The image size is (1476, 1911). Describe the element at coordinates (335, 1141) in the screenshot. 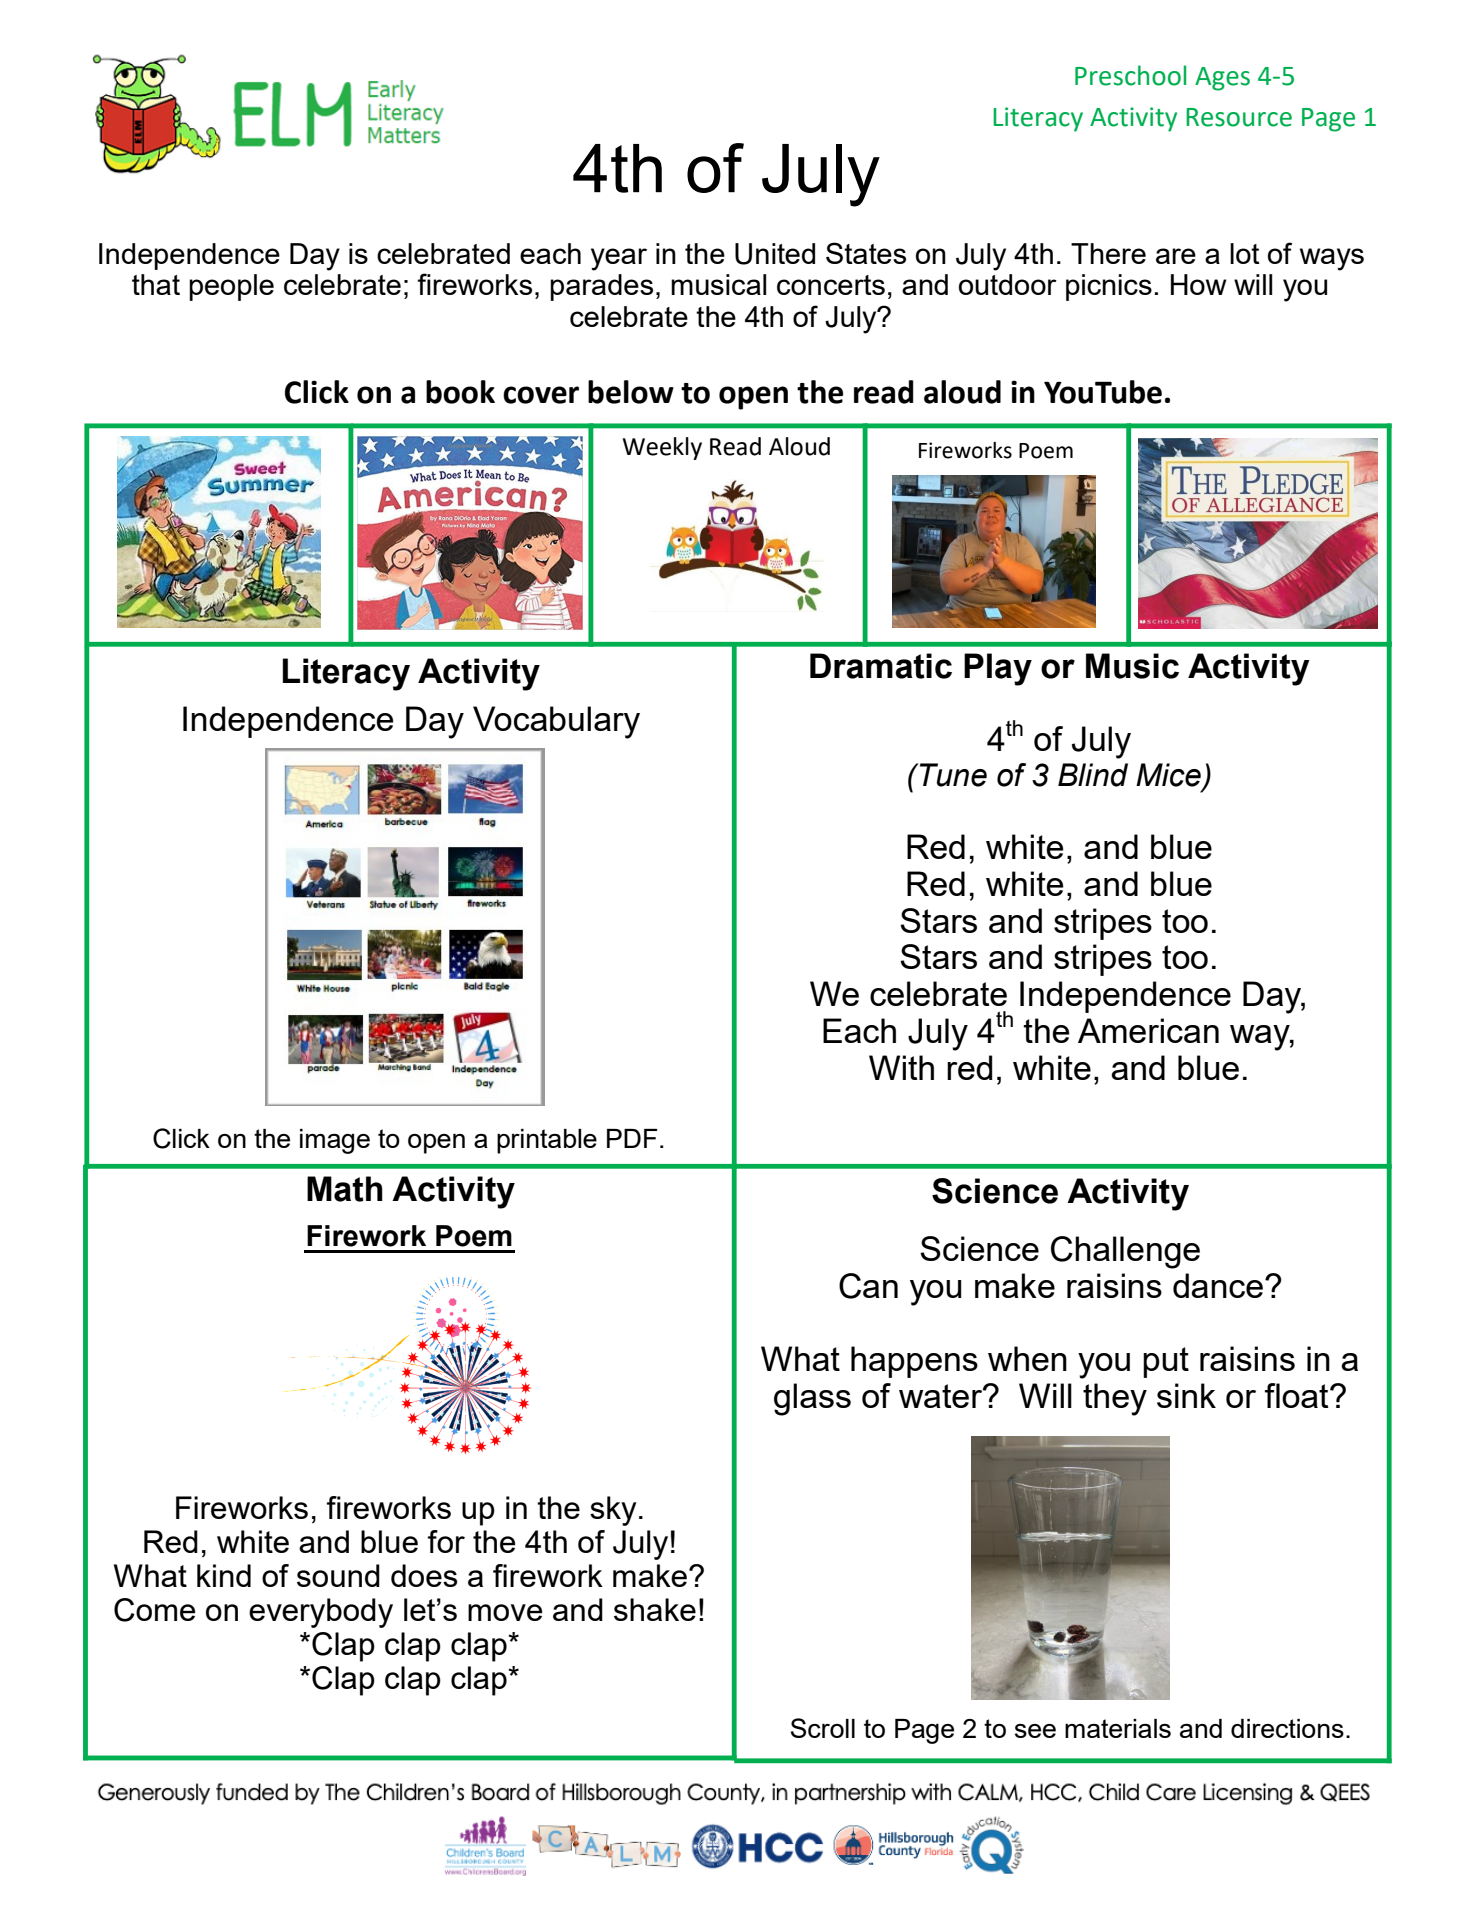

I see `image` at that location.
